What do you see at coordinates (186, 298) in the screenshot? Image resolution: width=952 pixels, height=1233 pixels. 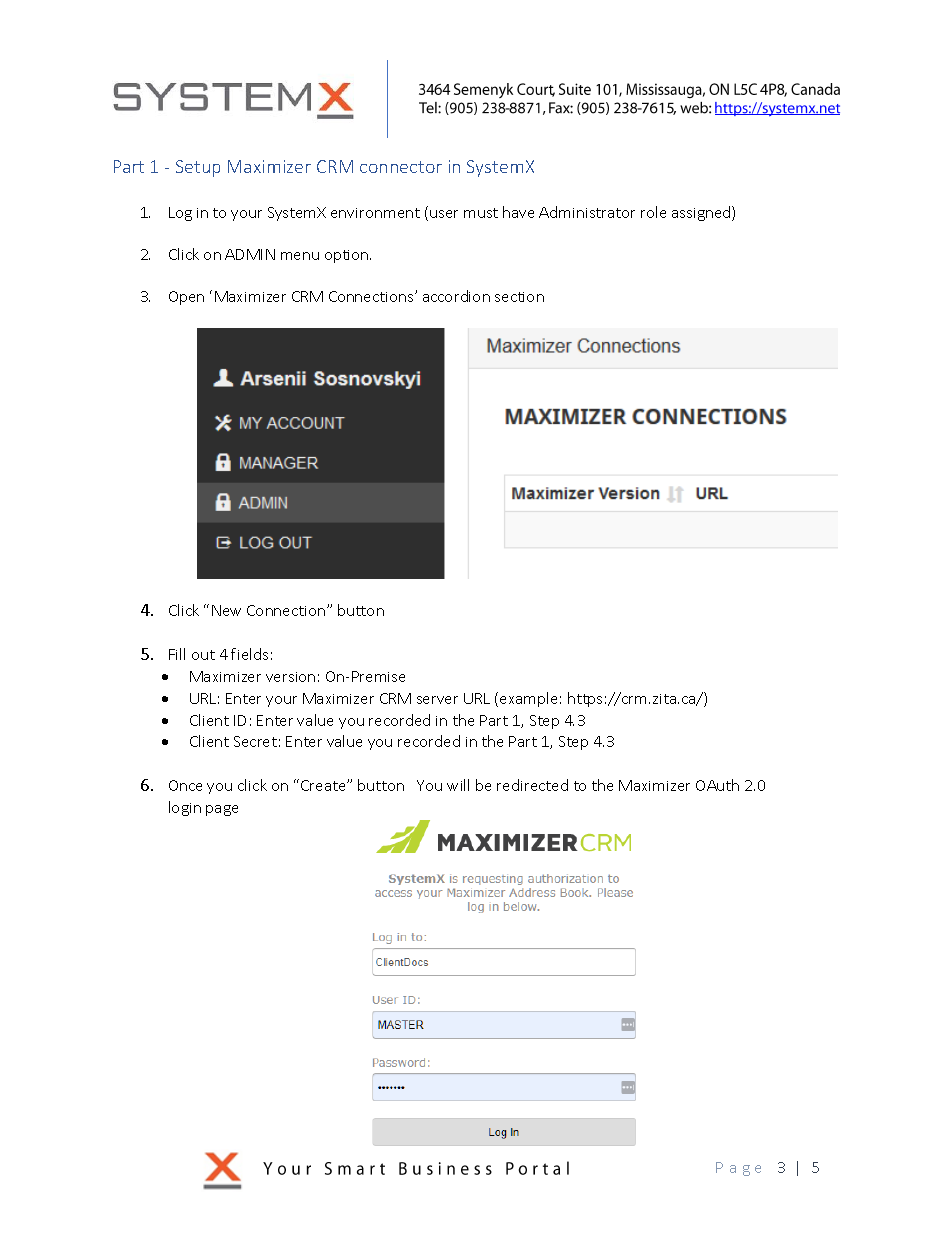 I see `Open` at bounding box center [186, 298].
